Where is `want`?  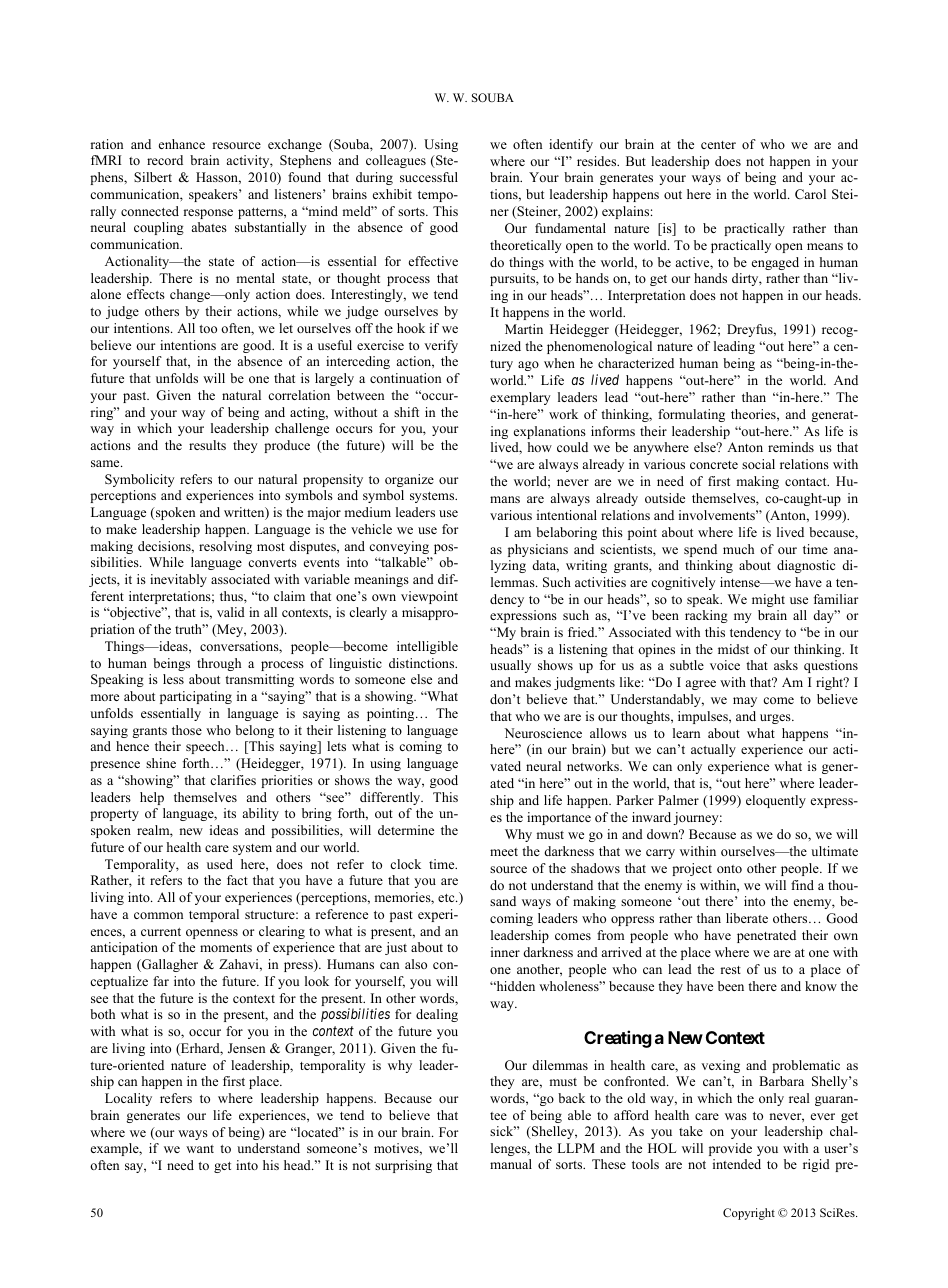 want is located at coordinates (200, 1149).
